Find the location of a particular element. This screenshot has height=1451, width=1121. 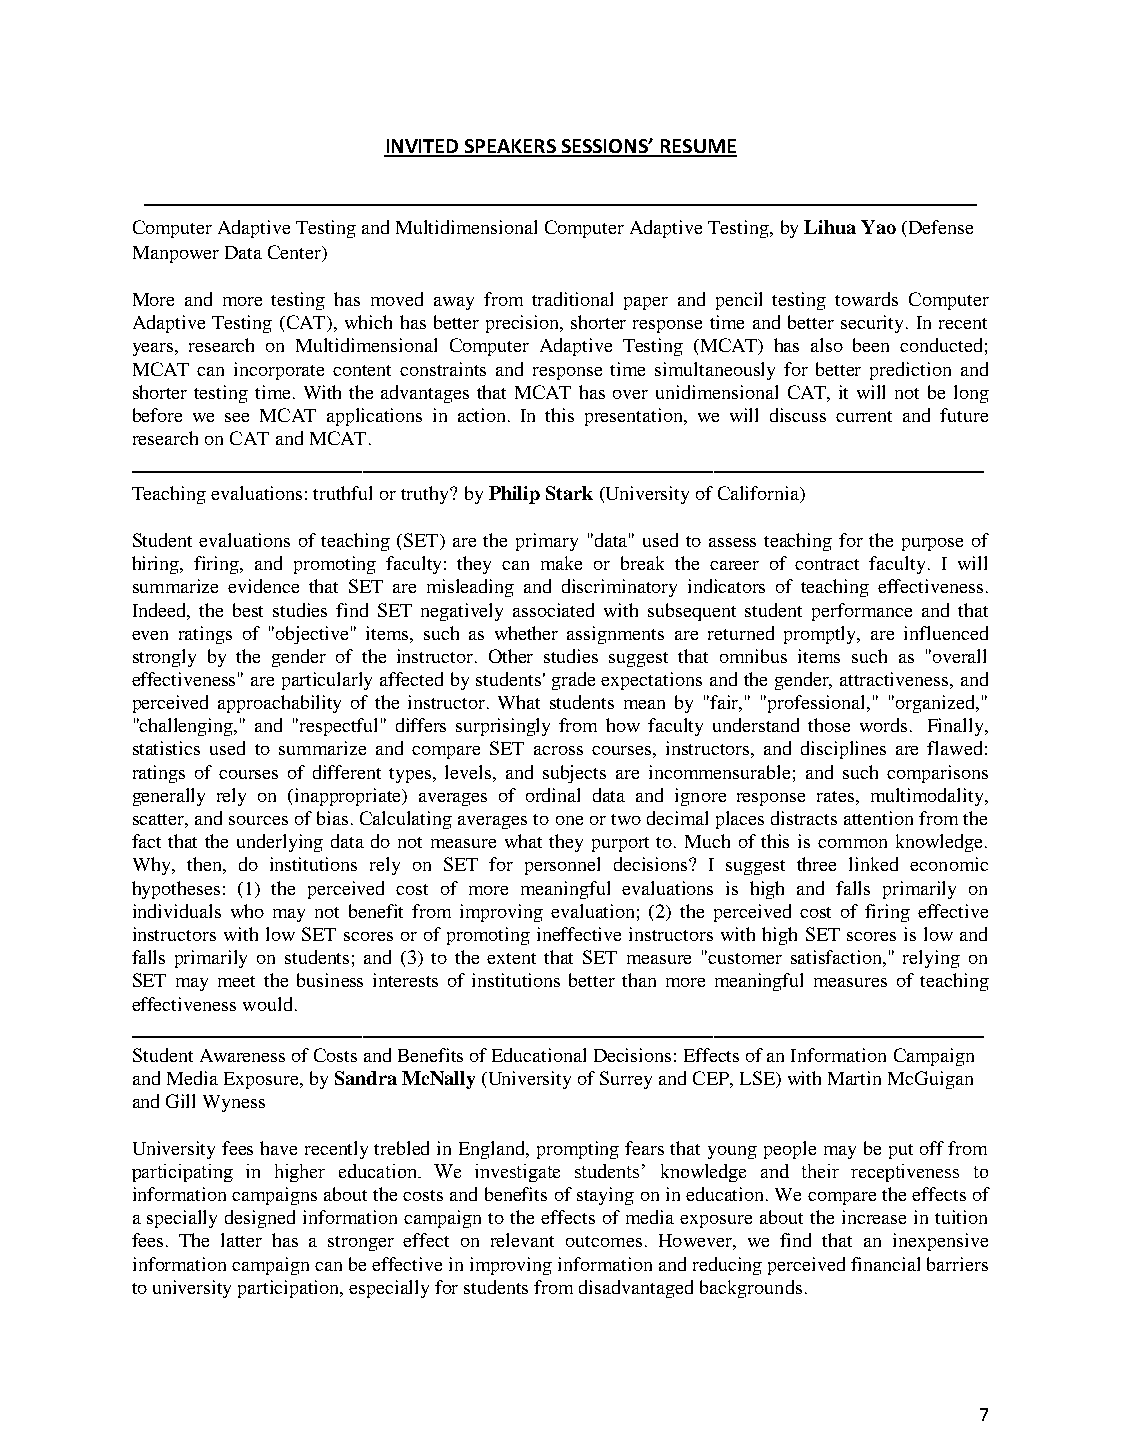

latter is located at coordinates (241, 1240).
